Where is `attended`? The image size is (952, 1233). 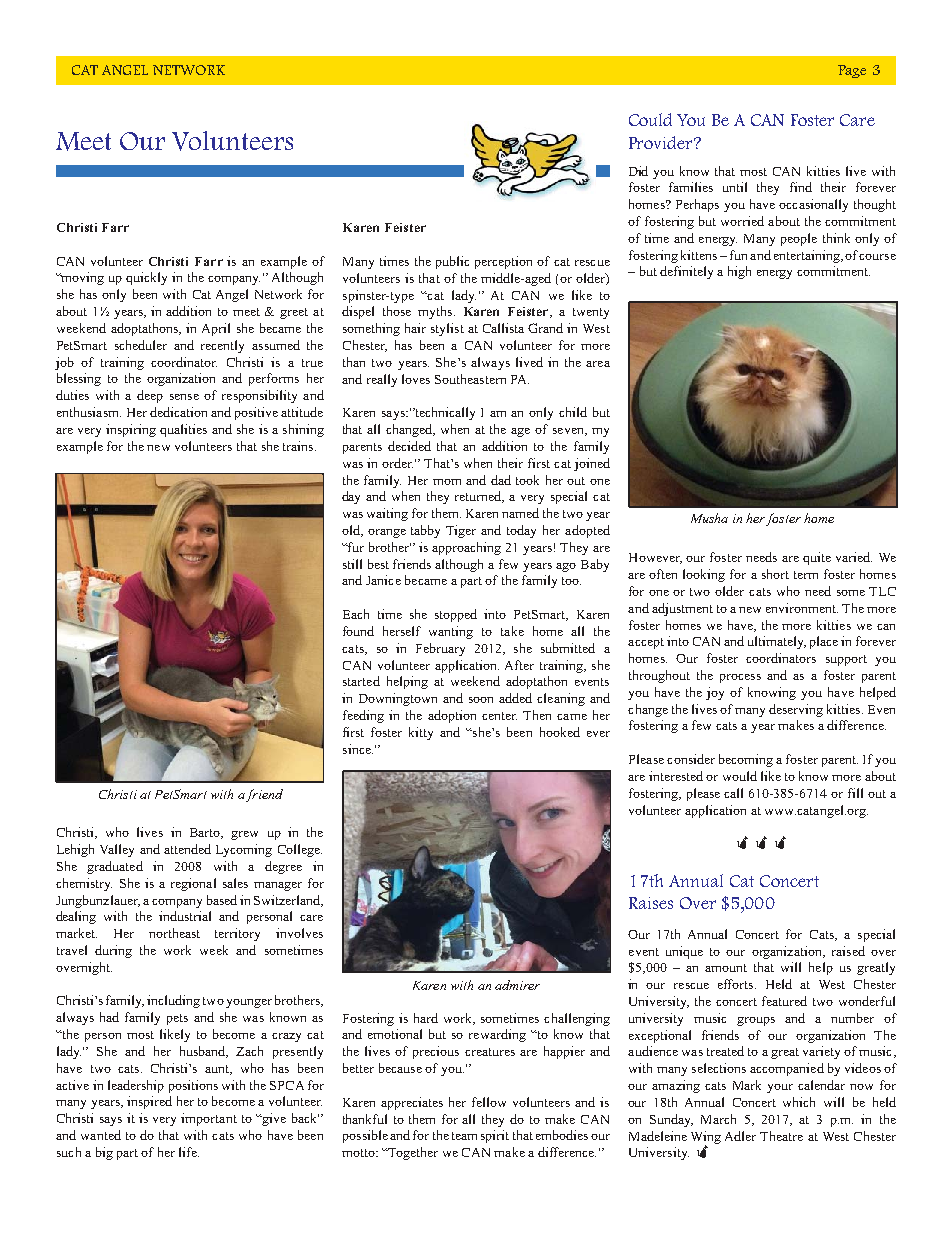 attended is located at coordinates (187, 849).
